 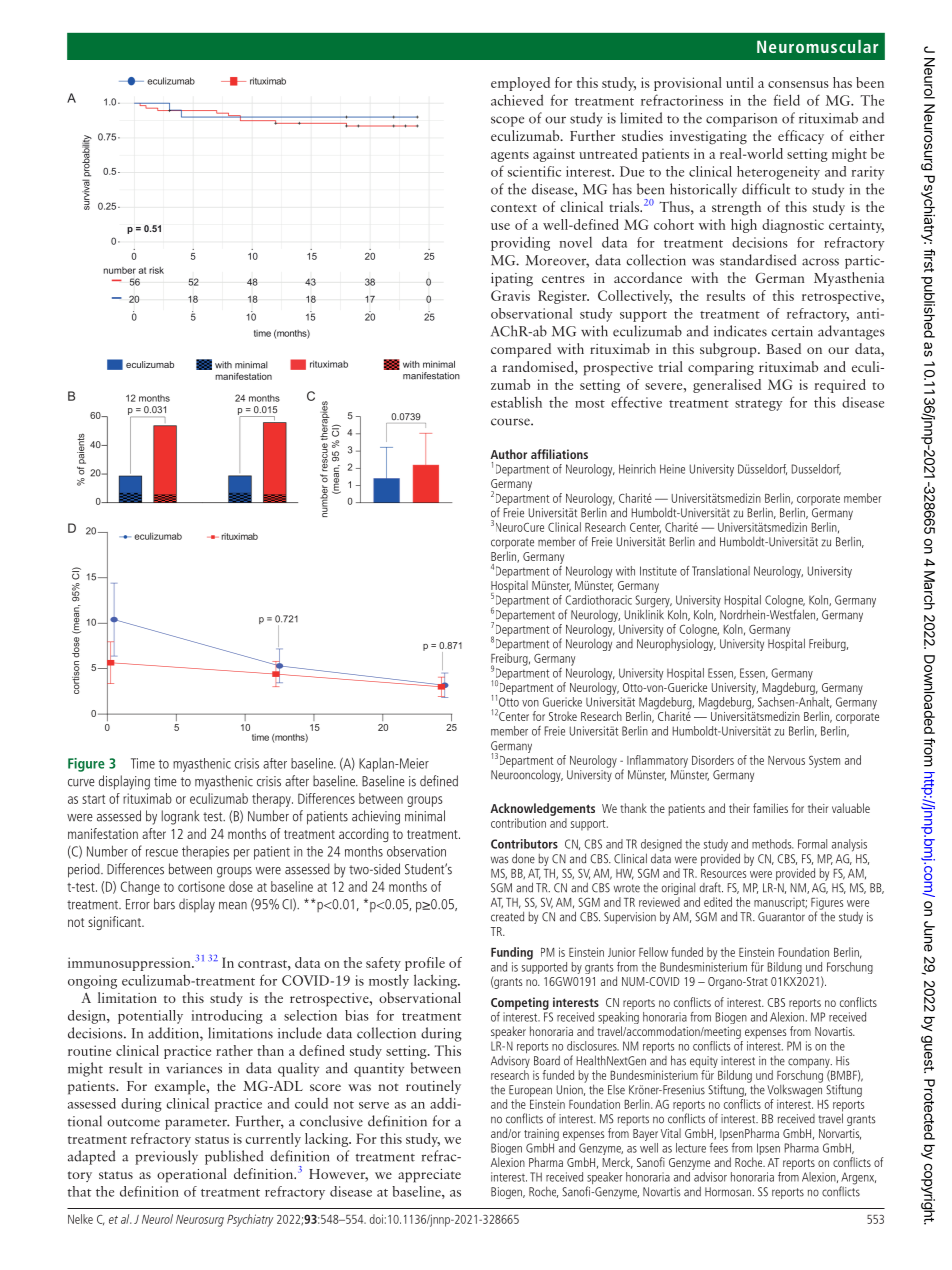 What do you see at coordinates (599, 600) in the screenshot?
I see `Cardiothoracic` at bounding box center [599, 600].
